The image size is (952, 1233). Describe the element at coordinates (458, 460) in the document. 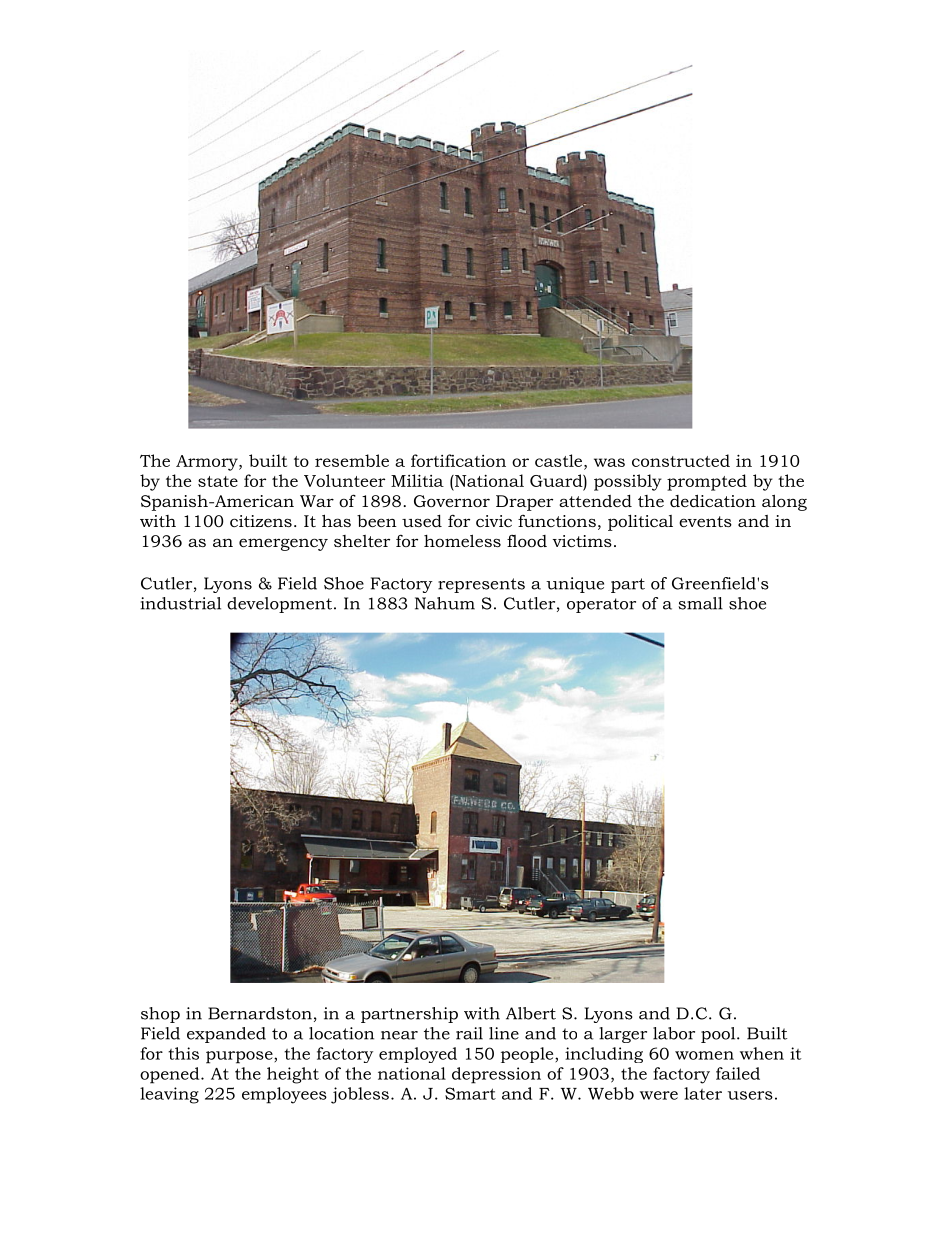

I see `fortification` at that location.
